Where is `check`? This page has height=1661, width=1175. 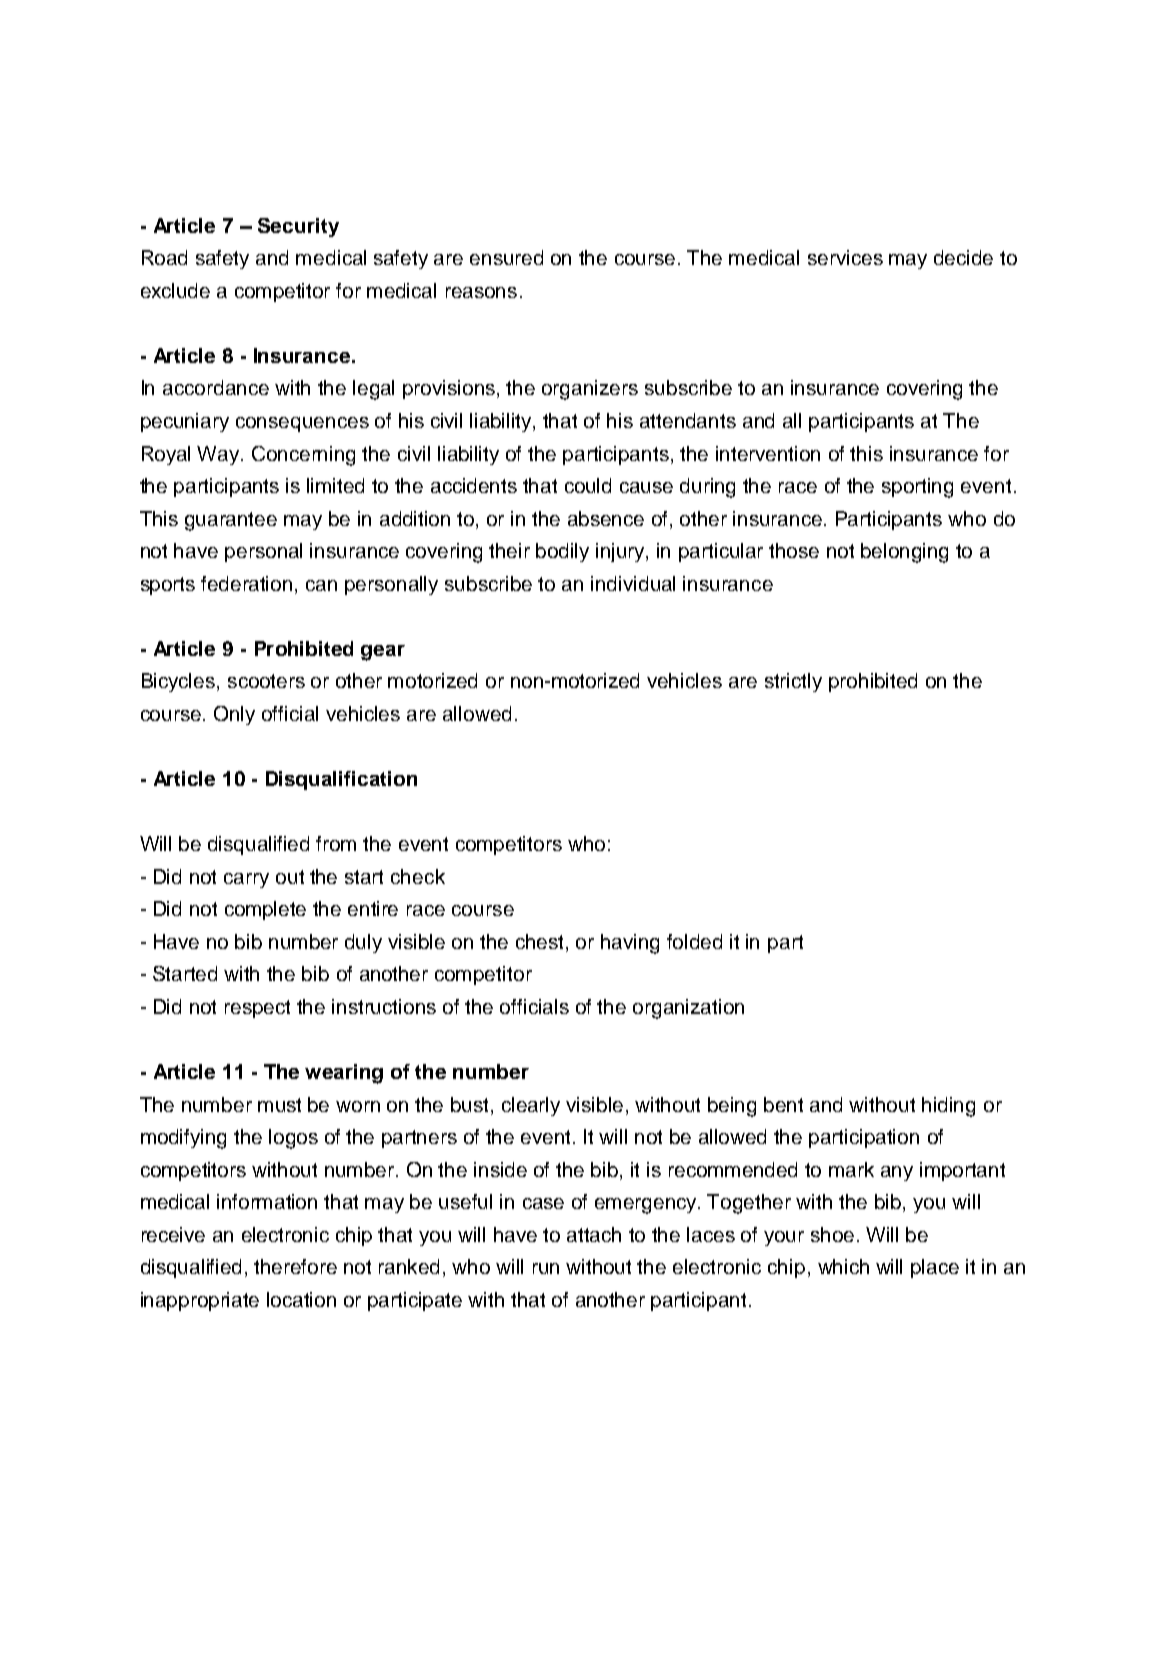 check is located at coordinates (418, 876).
